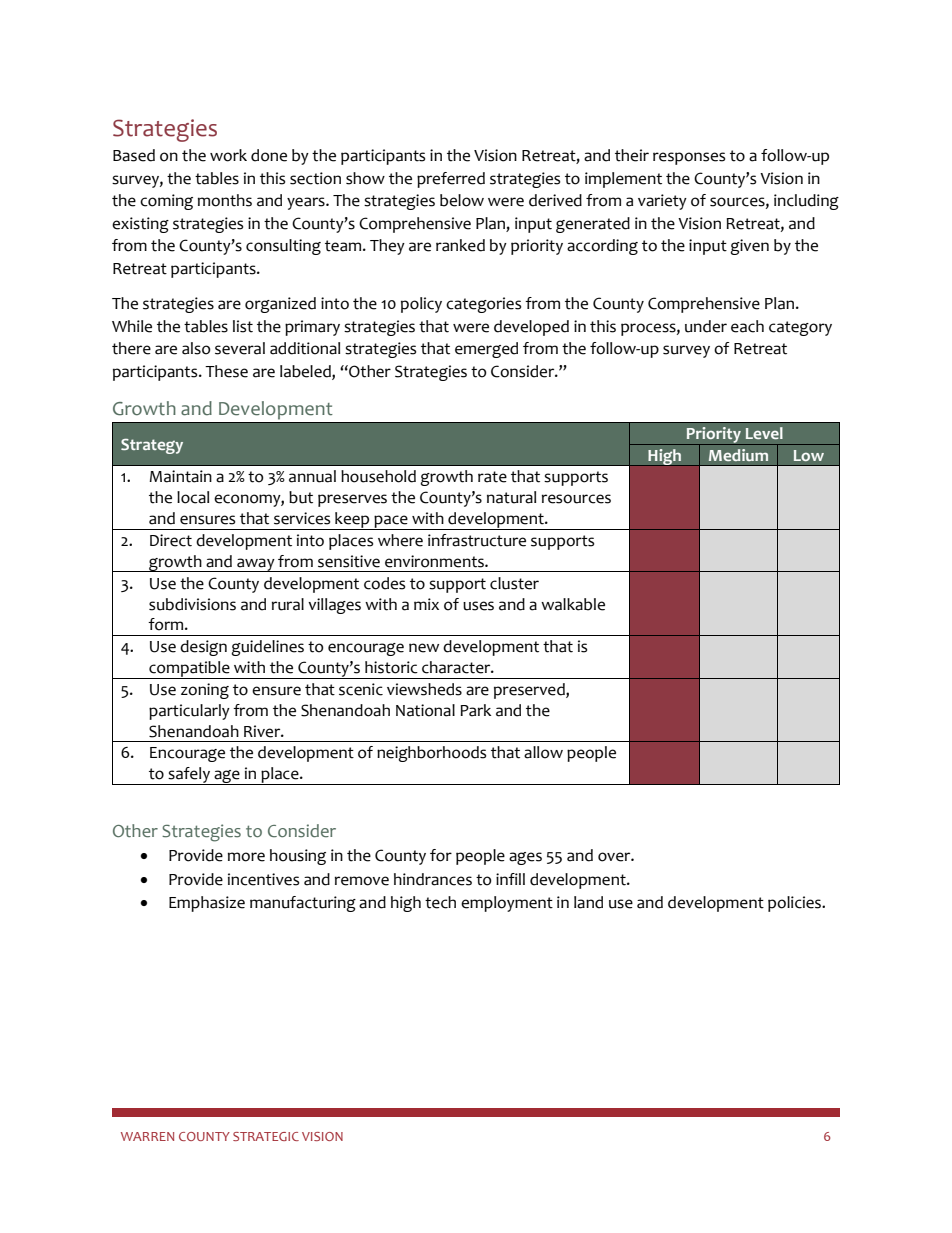 The height and width of the screenshot is (1233, 952). I want to click on WARREN, so click(147, 1136).
